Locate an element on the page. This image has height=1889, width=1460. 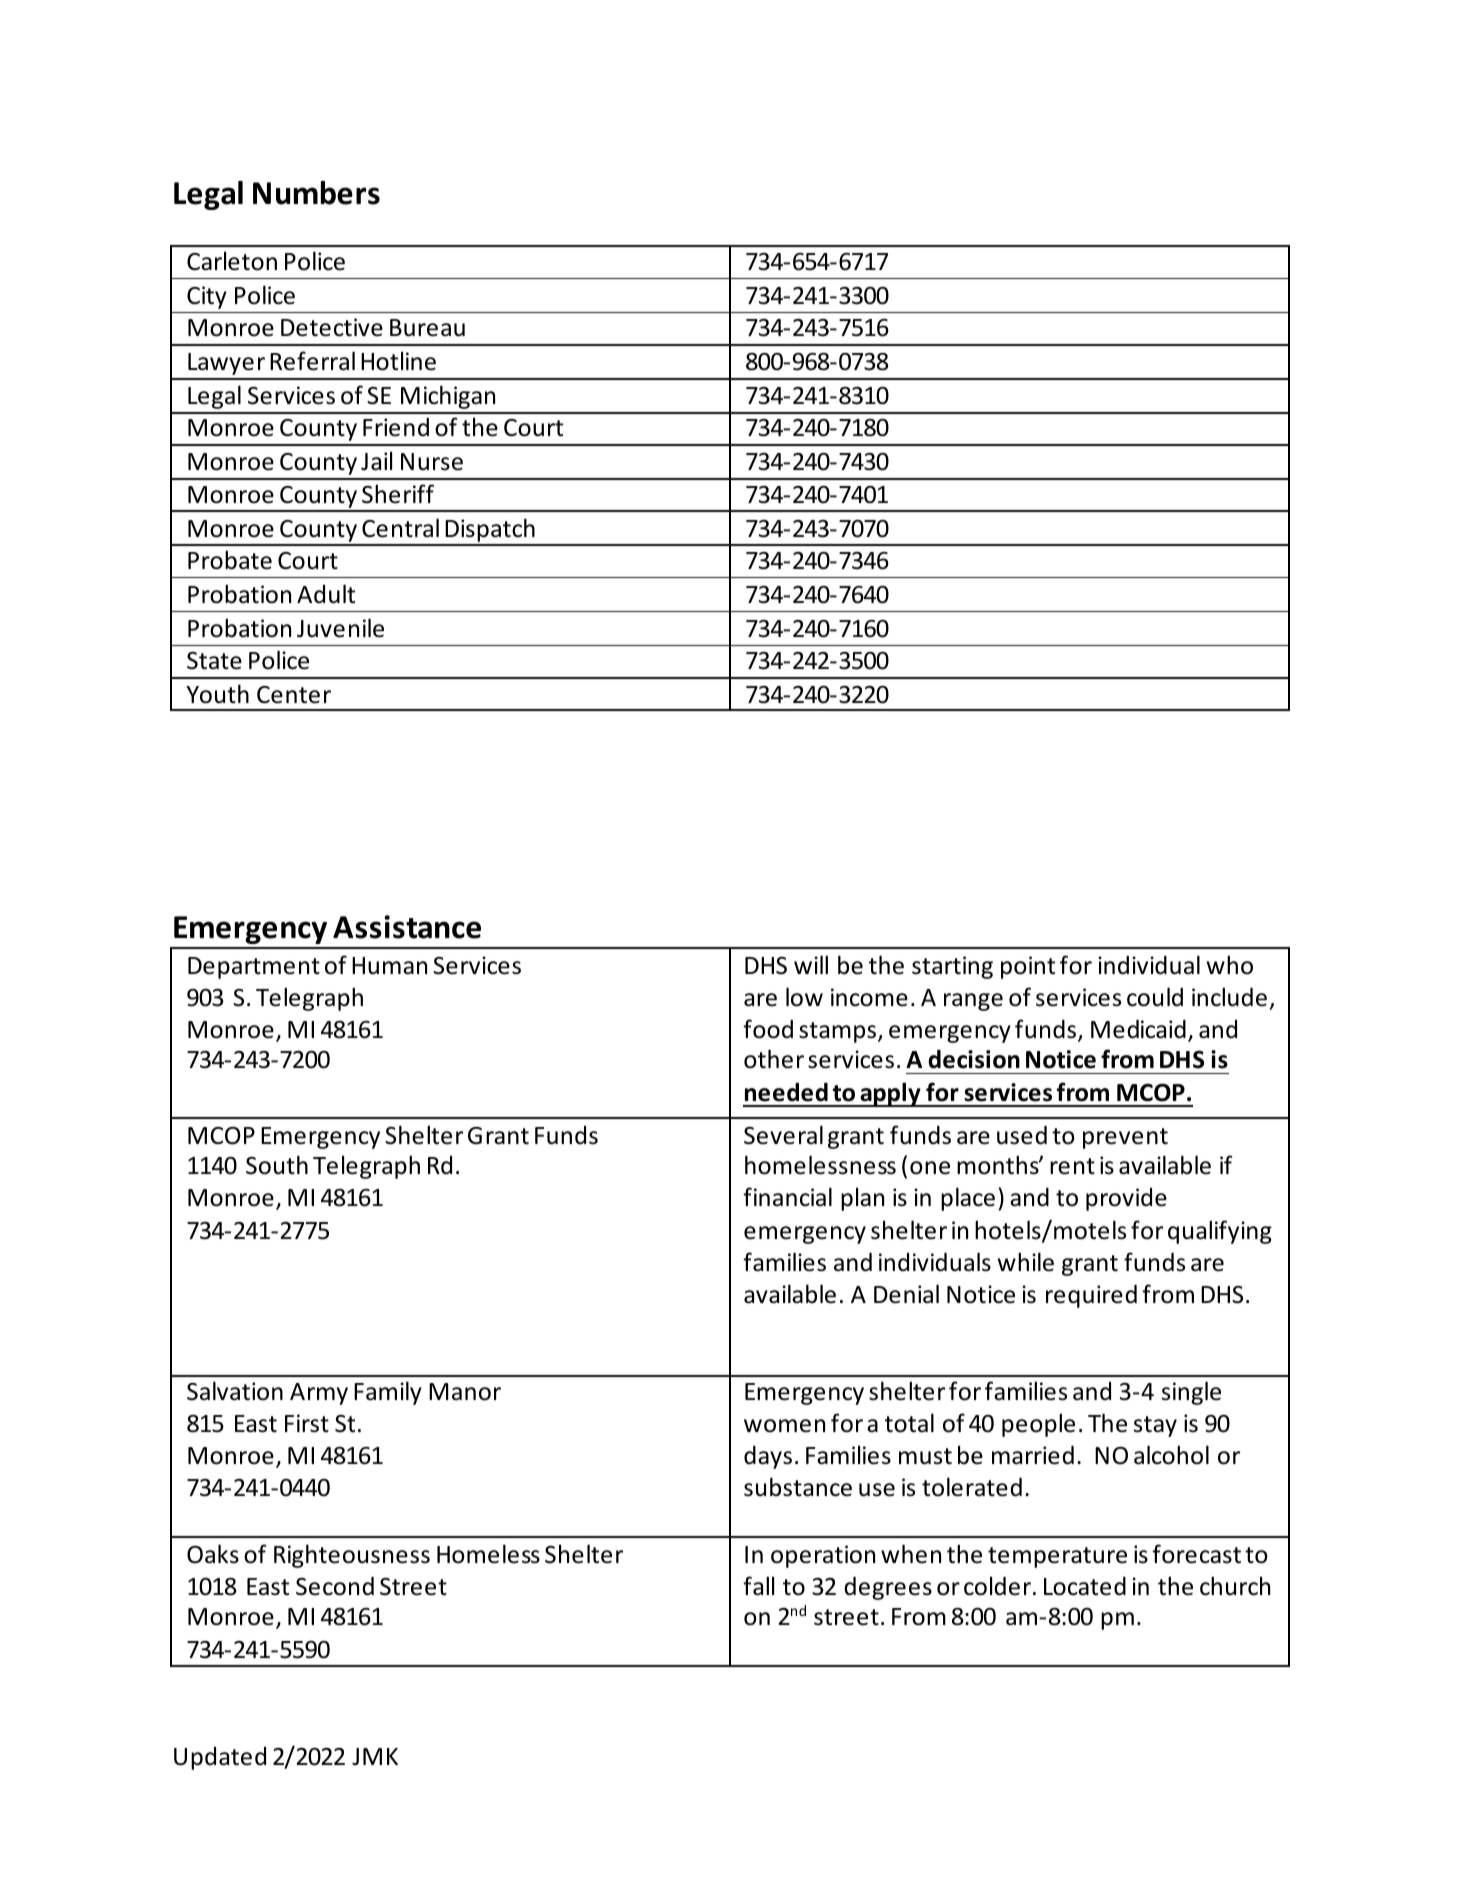
Central is located at coordinates (400, 528).
